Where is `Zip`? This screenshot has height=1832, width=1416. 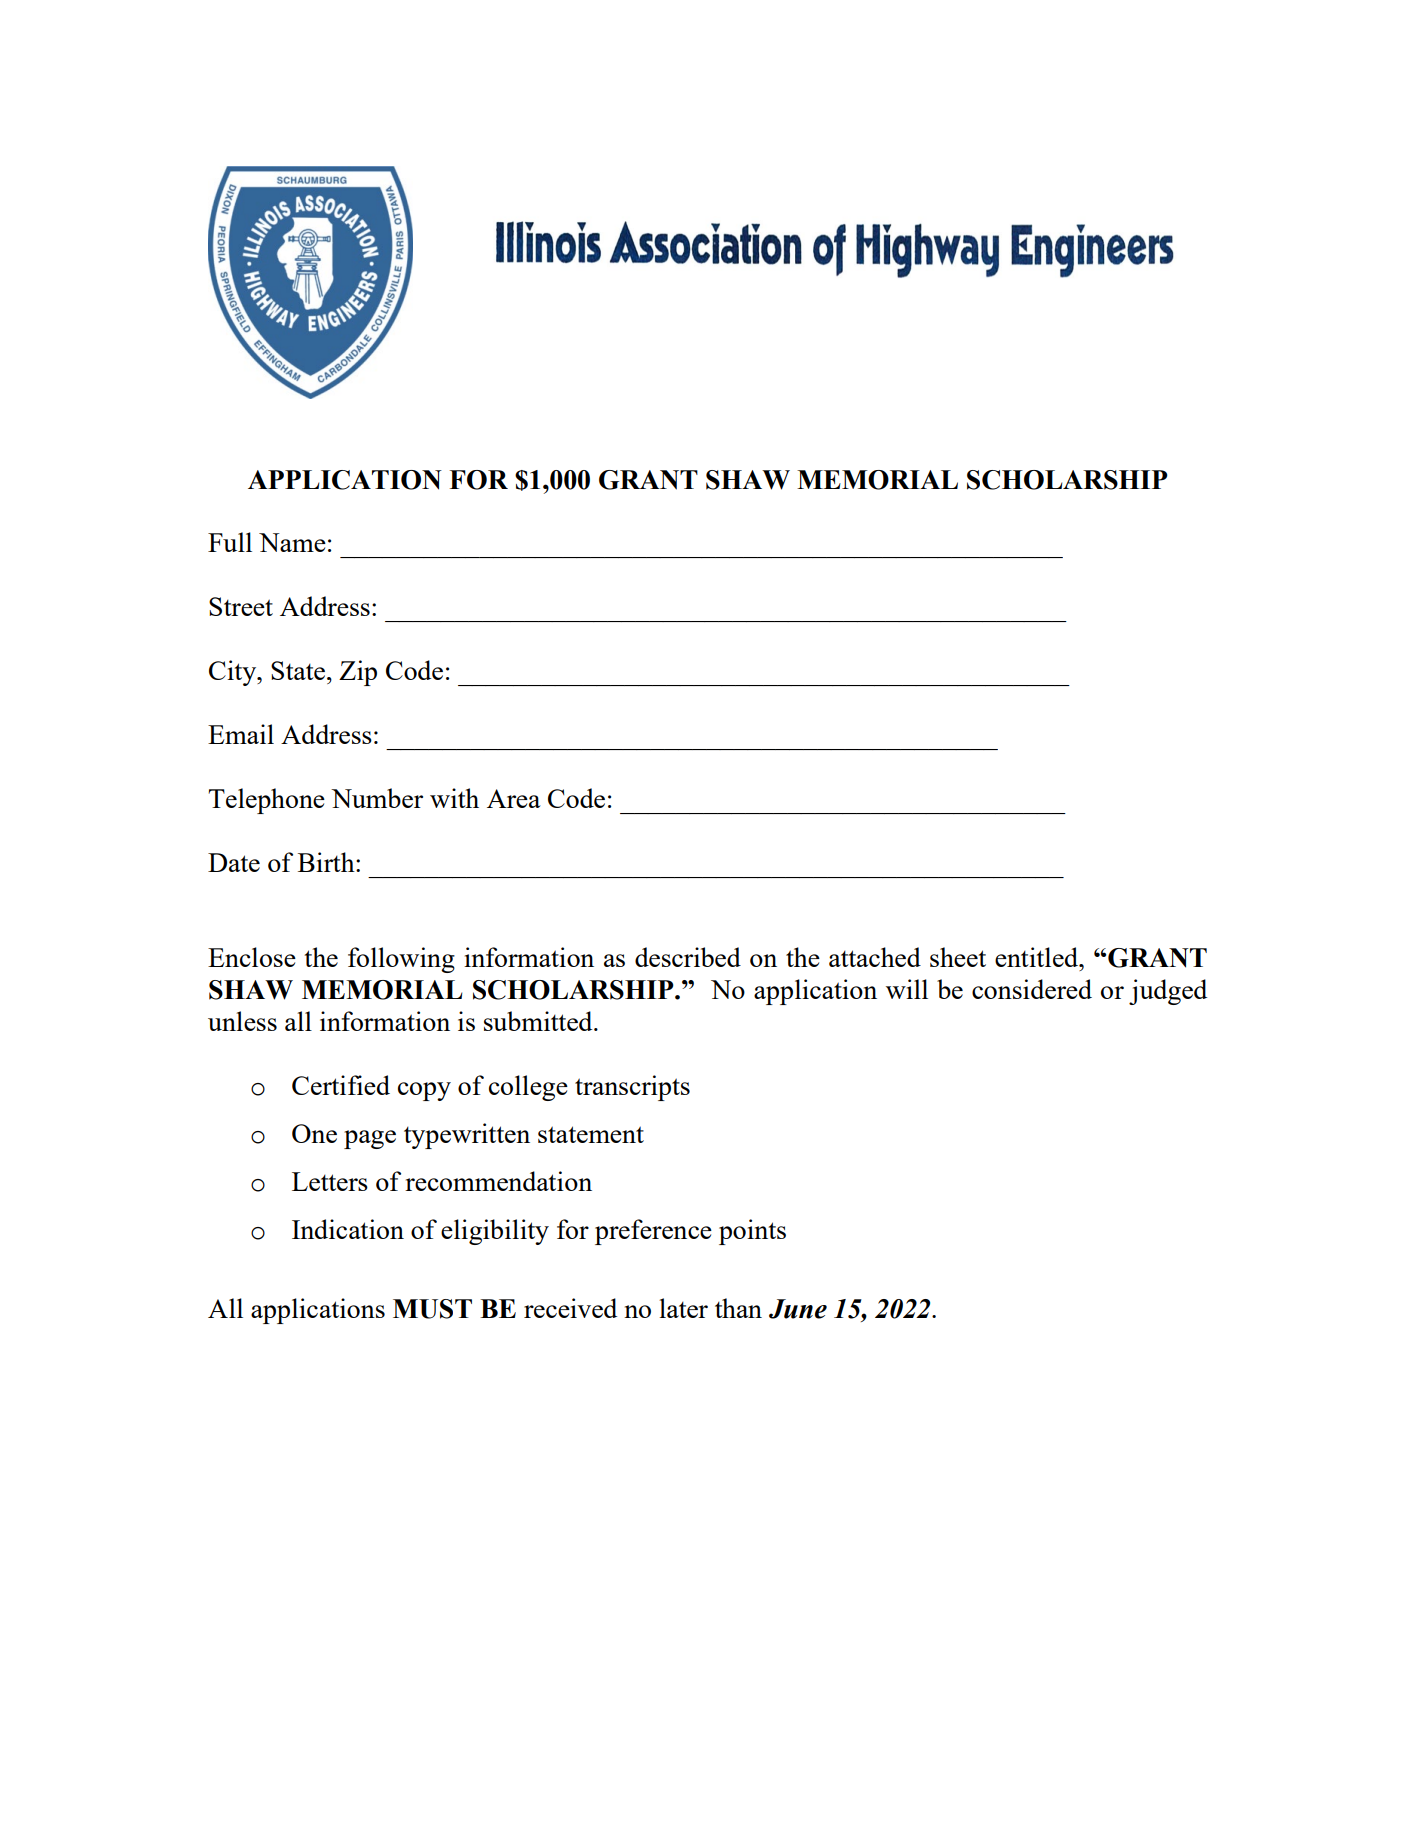 Zip is located at coordinates (358, 673).
